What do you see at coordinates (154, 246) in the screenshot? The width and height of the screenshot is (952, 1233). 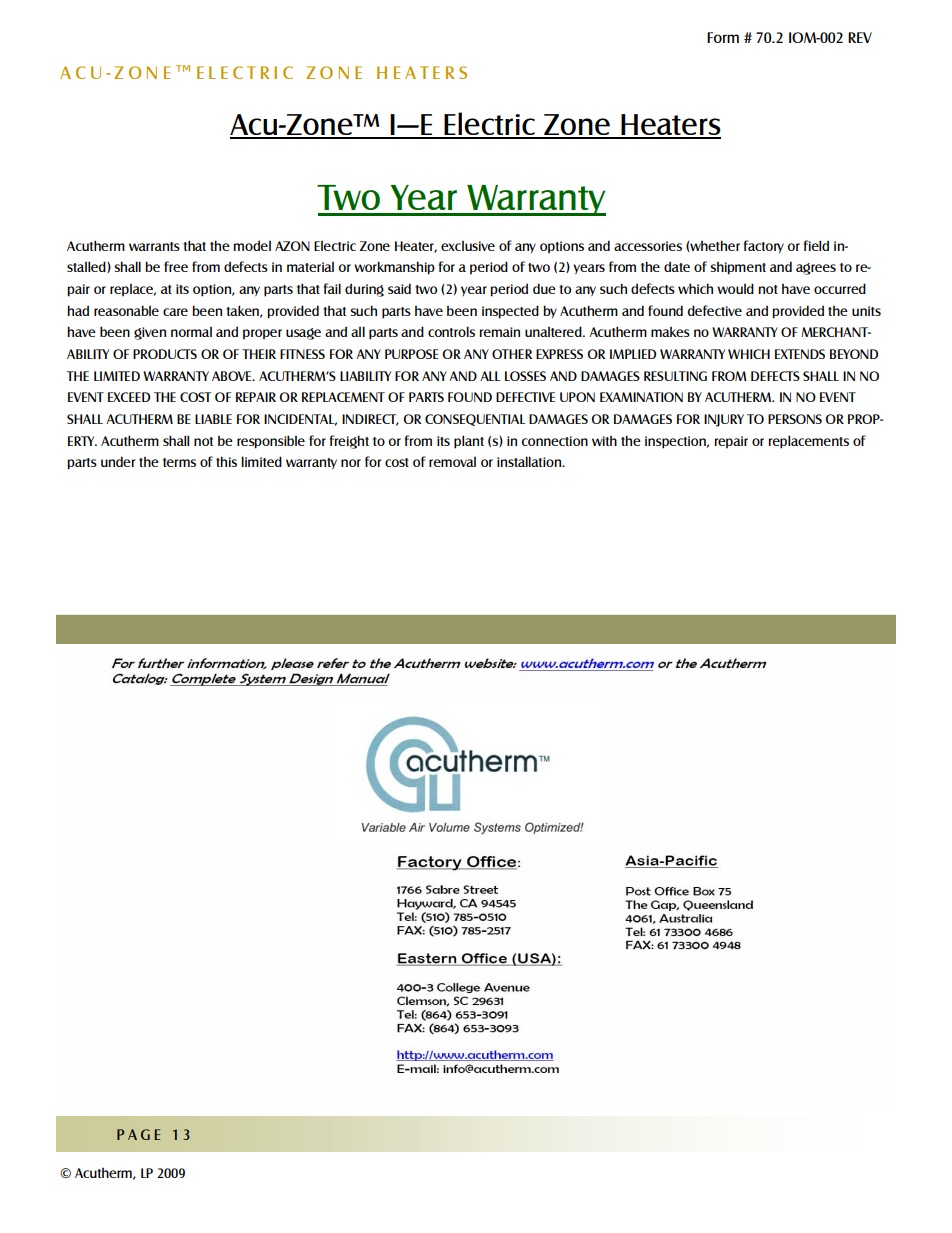 I see `warrants` at bounding box center [154, 246].
